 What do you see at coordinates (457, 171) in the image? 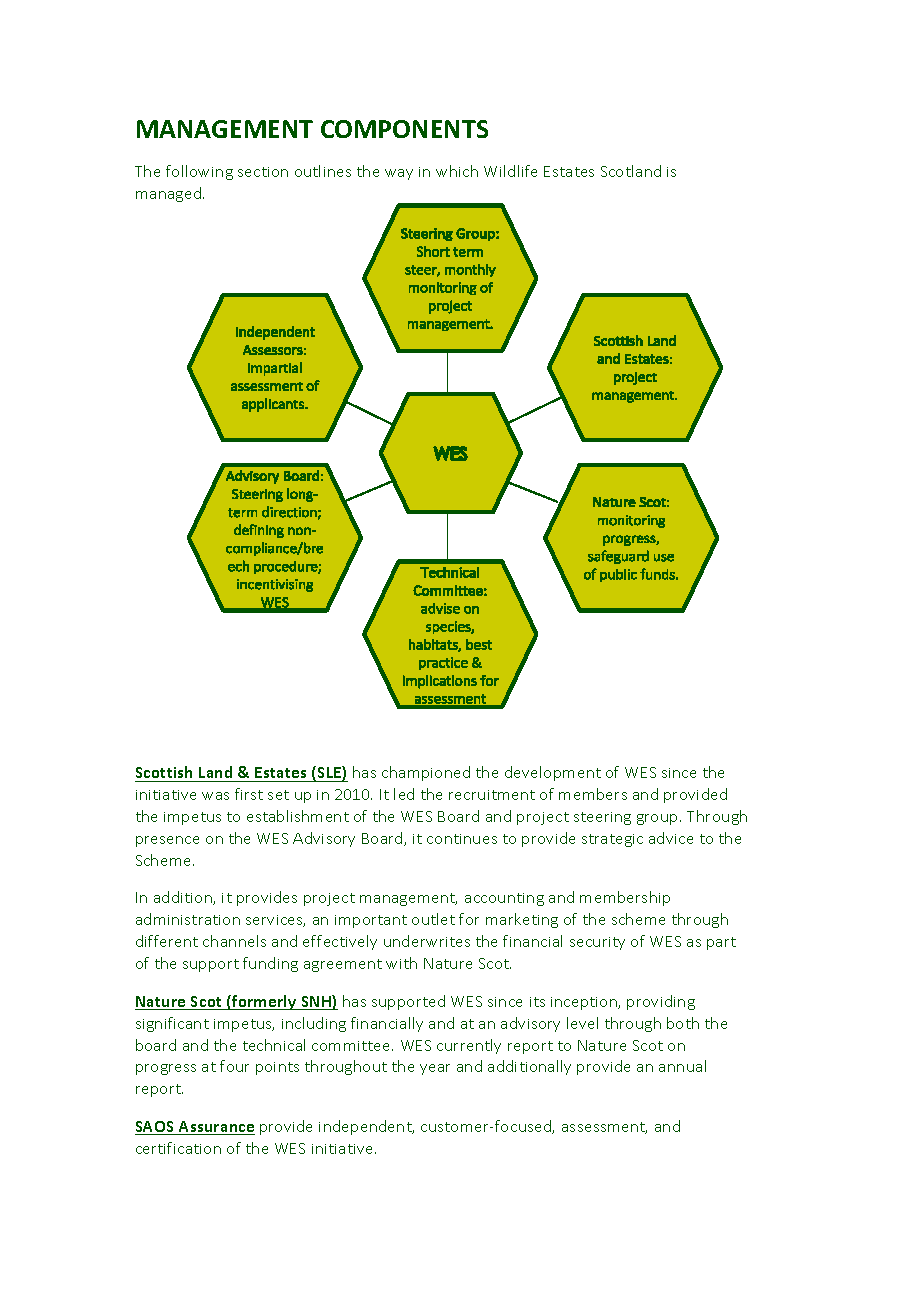
I see `which` at bounding box center [457, 171].
